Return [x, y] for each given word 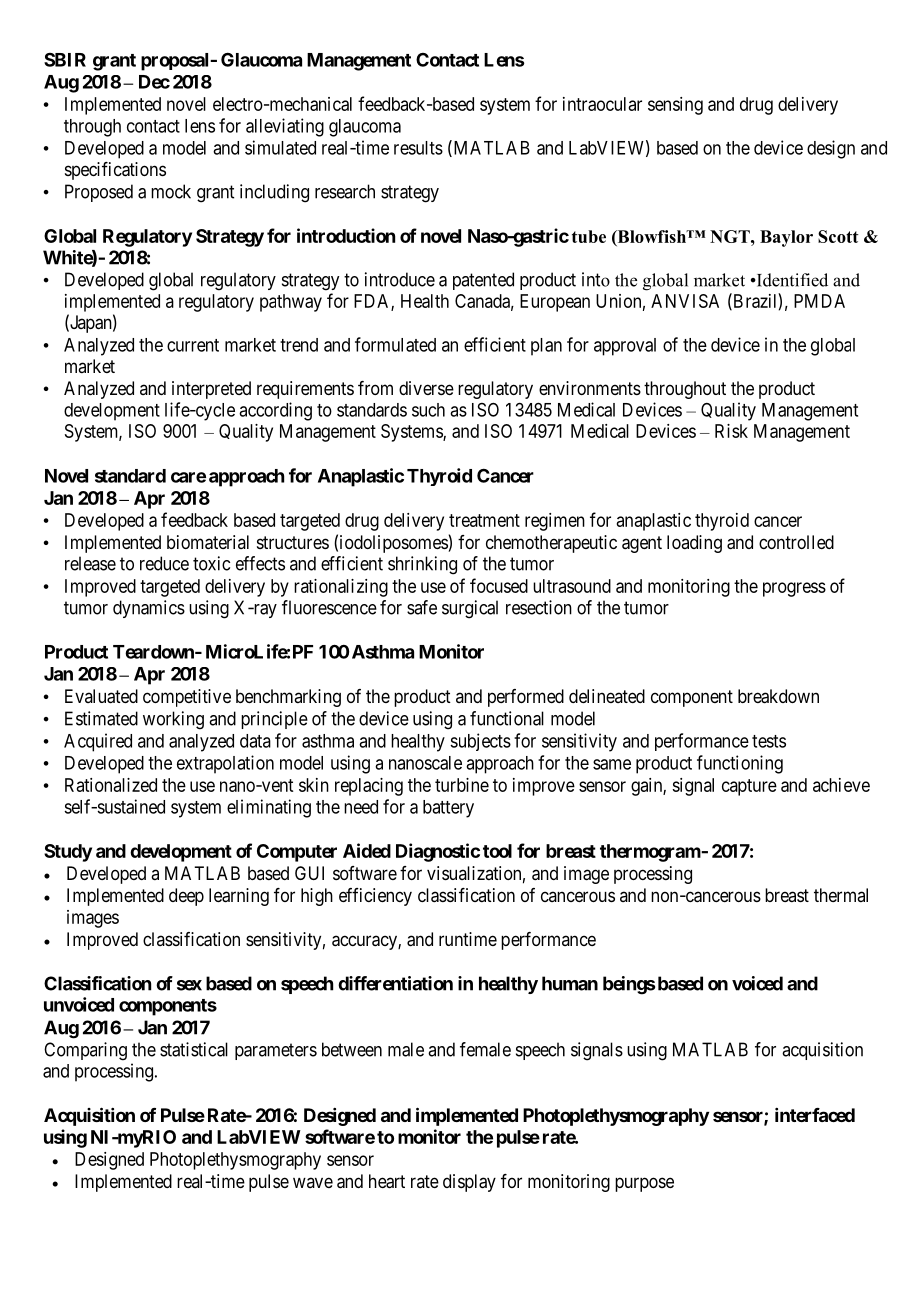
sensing [675, 106]
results [418, 148]
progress [794, 589]
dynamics [149, 609]
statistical [194, 1049]
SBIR [65, 60]
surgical [470, 609]
